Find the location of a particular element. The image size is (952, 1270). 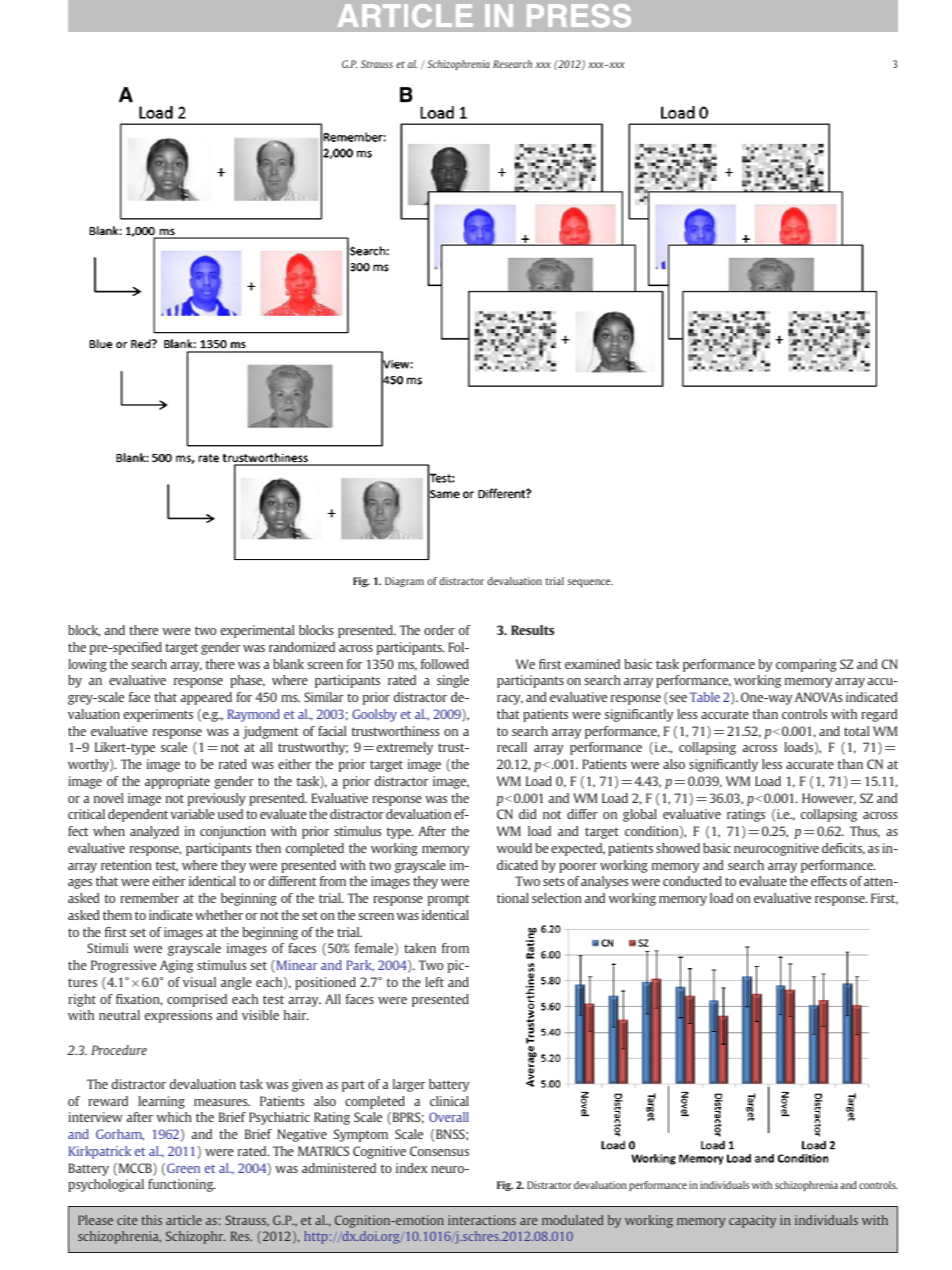

appropriate is located at coordinates (177, 782).
